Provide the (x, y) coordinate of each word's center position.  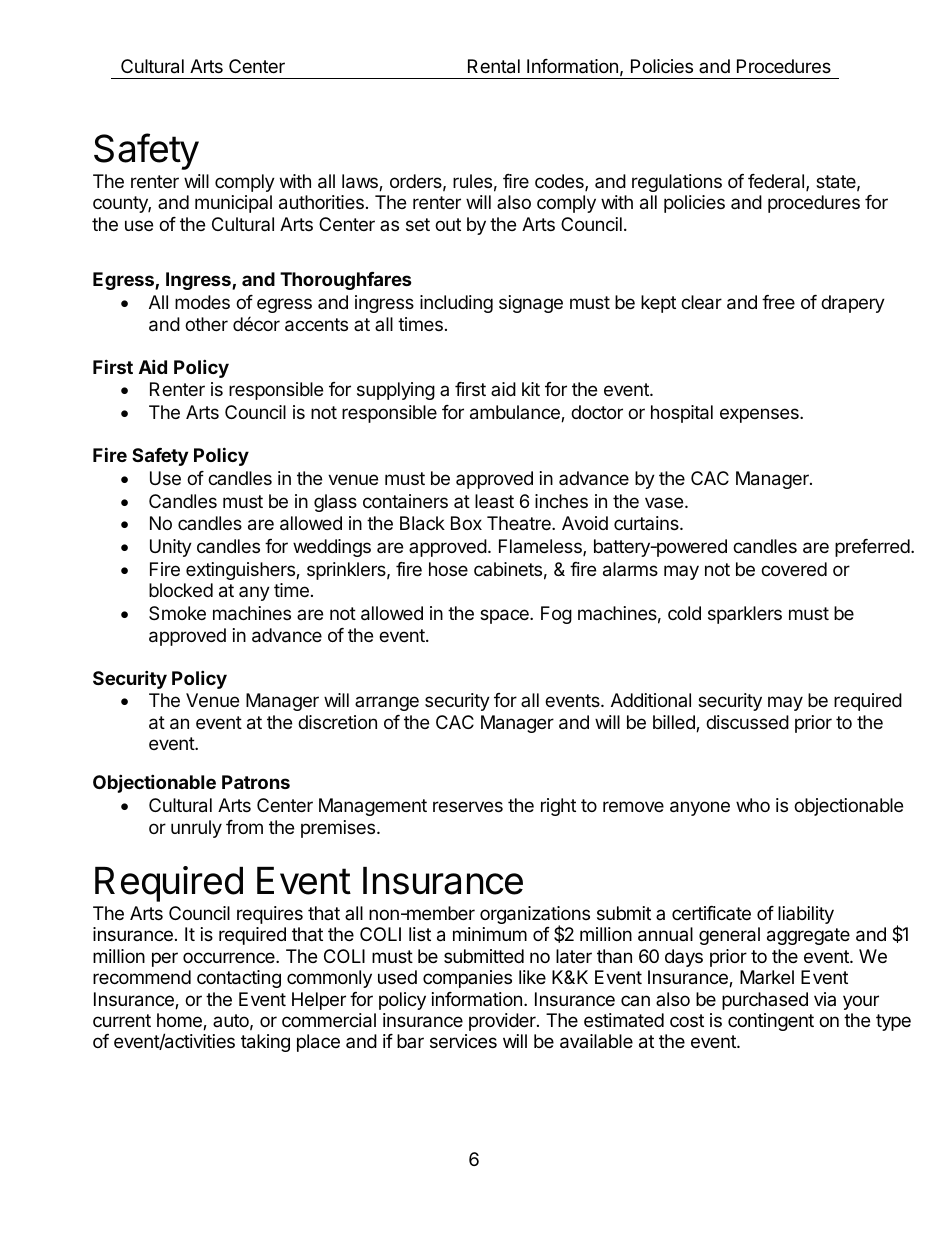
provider (503, 1022)
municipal (233, 204)
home (180, 1021)
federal (777, 182)
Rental (494, 66)
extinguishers (241, 571)
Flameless (541, 547)
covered (794, 569)
